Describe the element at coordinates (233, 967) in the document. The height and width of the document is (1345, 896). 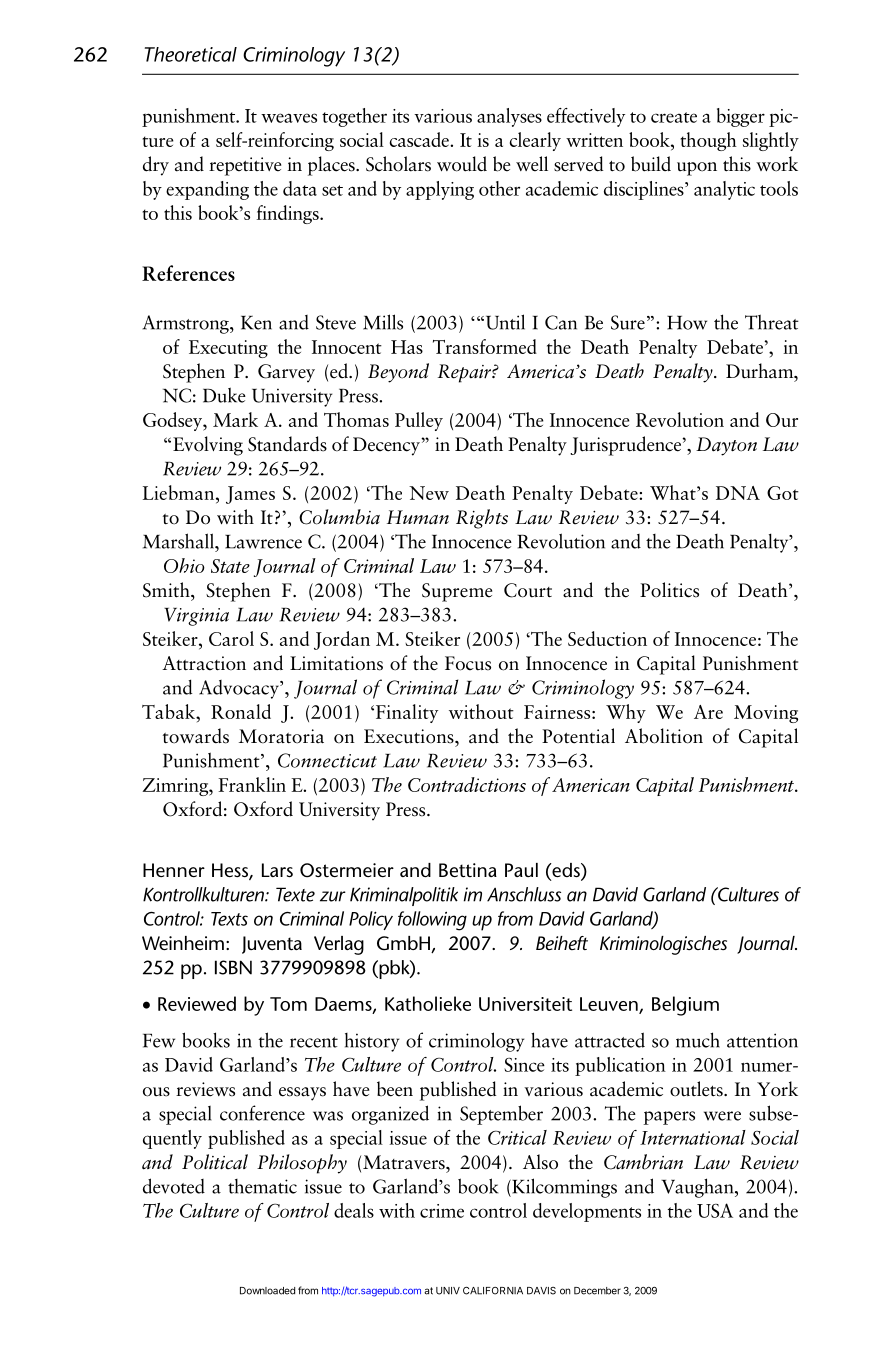
I see `ISBN` at that location.
